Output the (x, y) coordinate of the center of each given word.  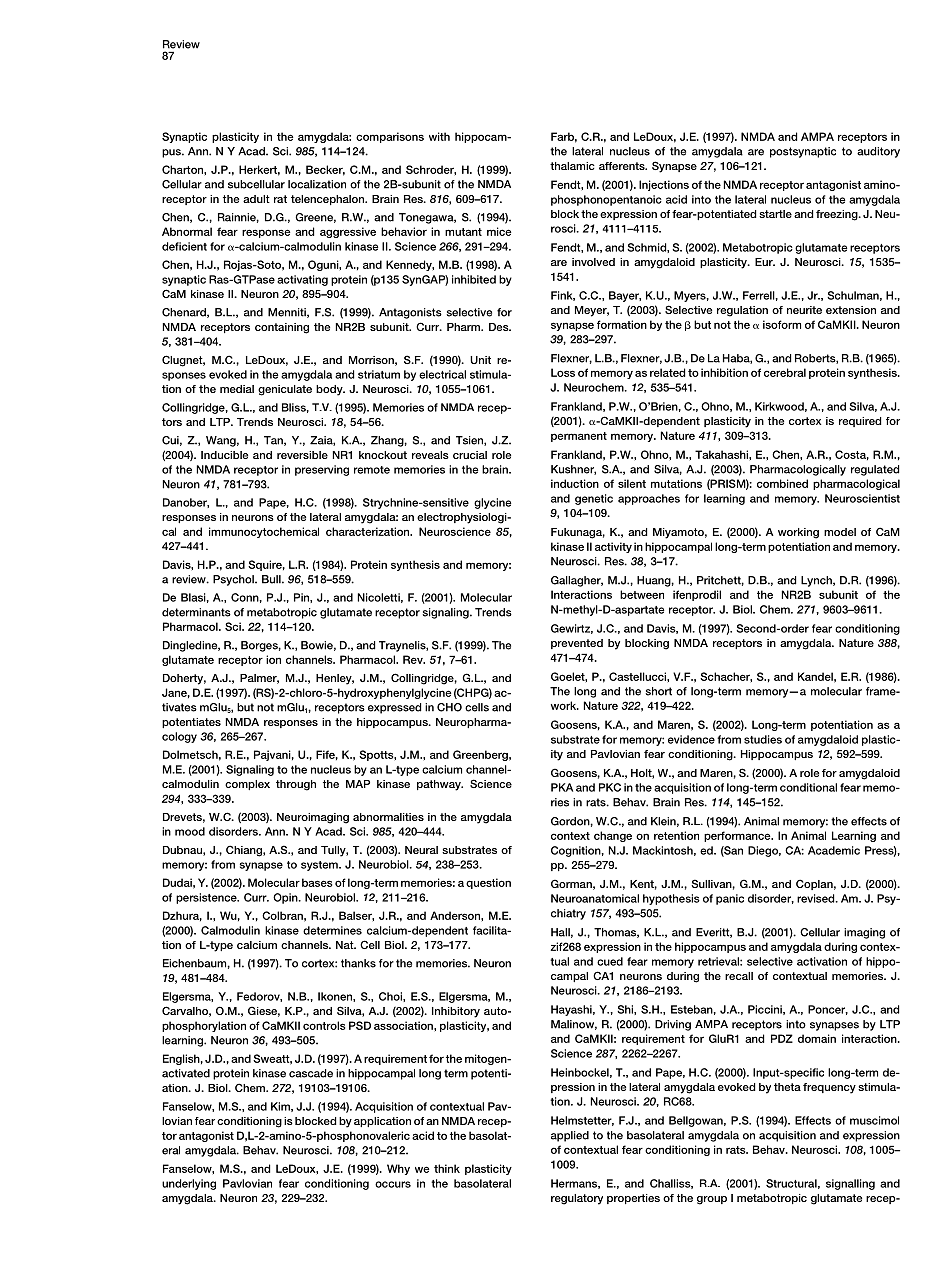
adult (256, 199)
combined (782, 483)
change (613, 836)
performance (738, 836)
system (320, 866)
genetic (594, 499)
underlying (189, 1184)
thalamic (572, 166)
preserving (322, 470)
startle (775, 214)
